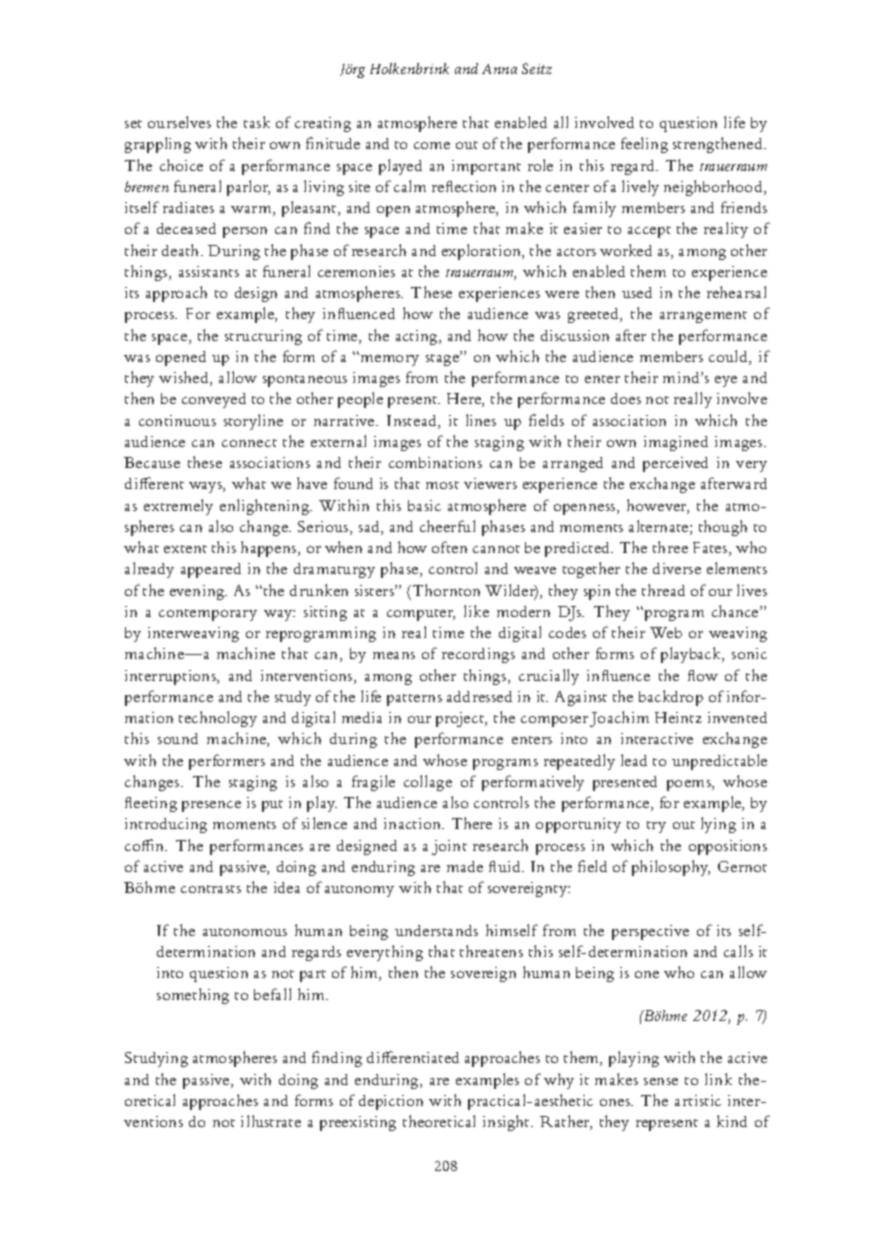  What do you see at coordinates (663, 590) in the image?
I see `thread` at bounding box center [663, 590].
